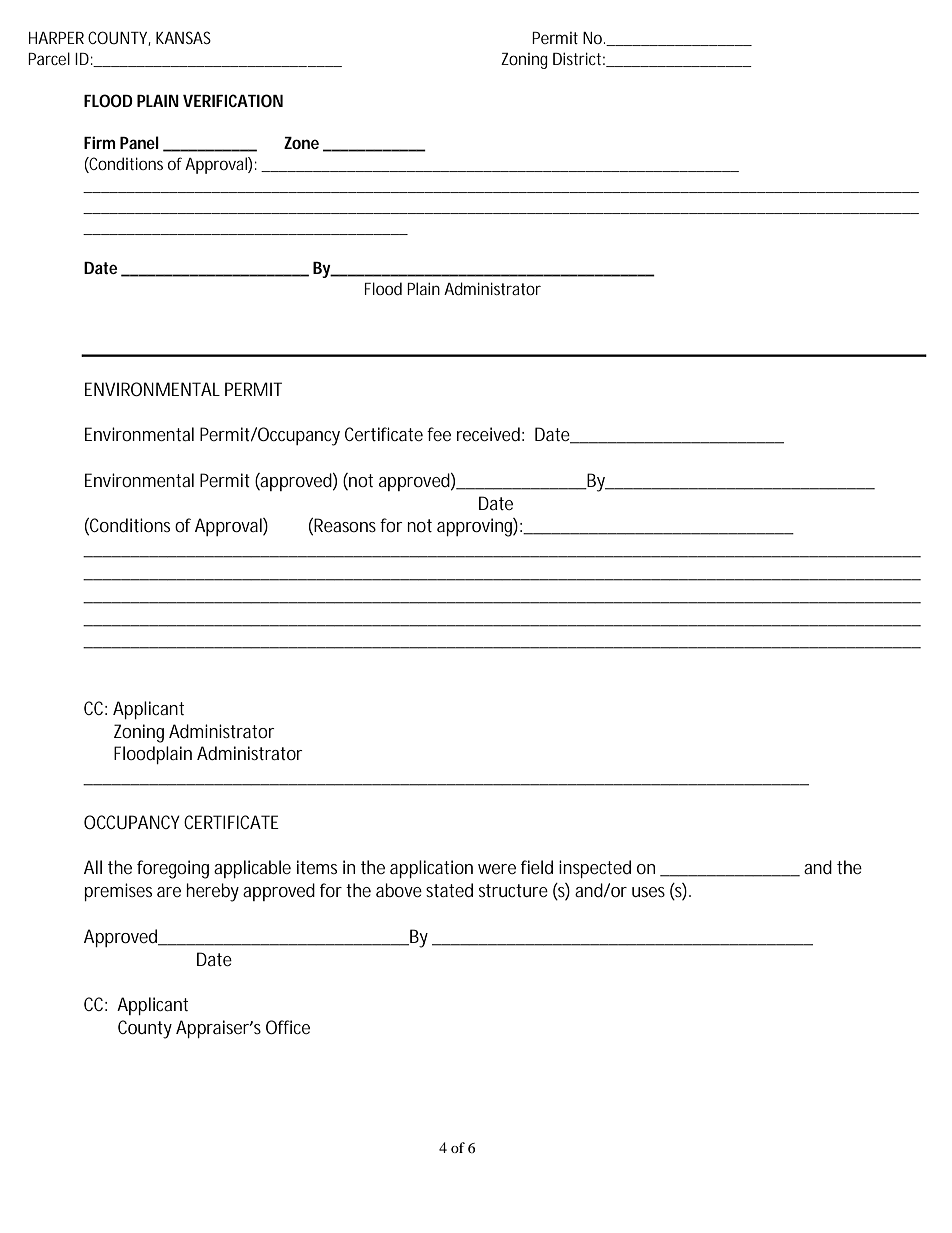  I want to click on Zone, so click(301, 143).
